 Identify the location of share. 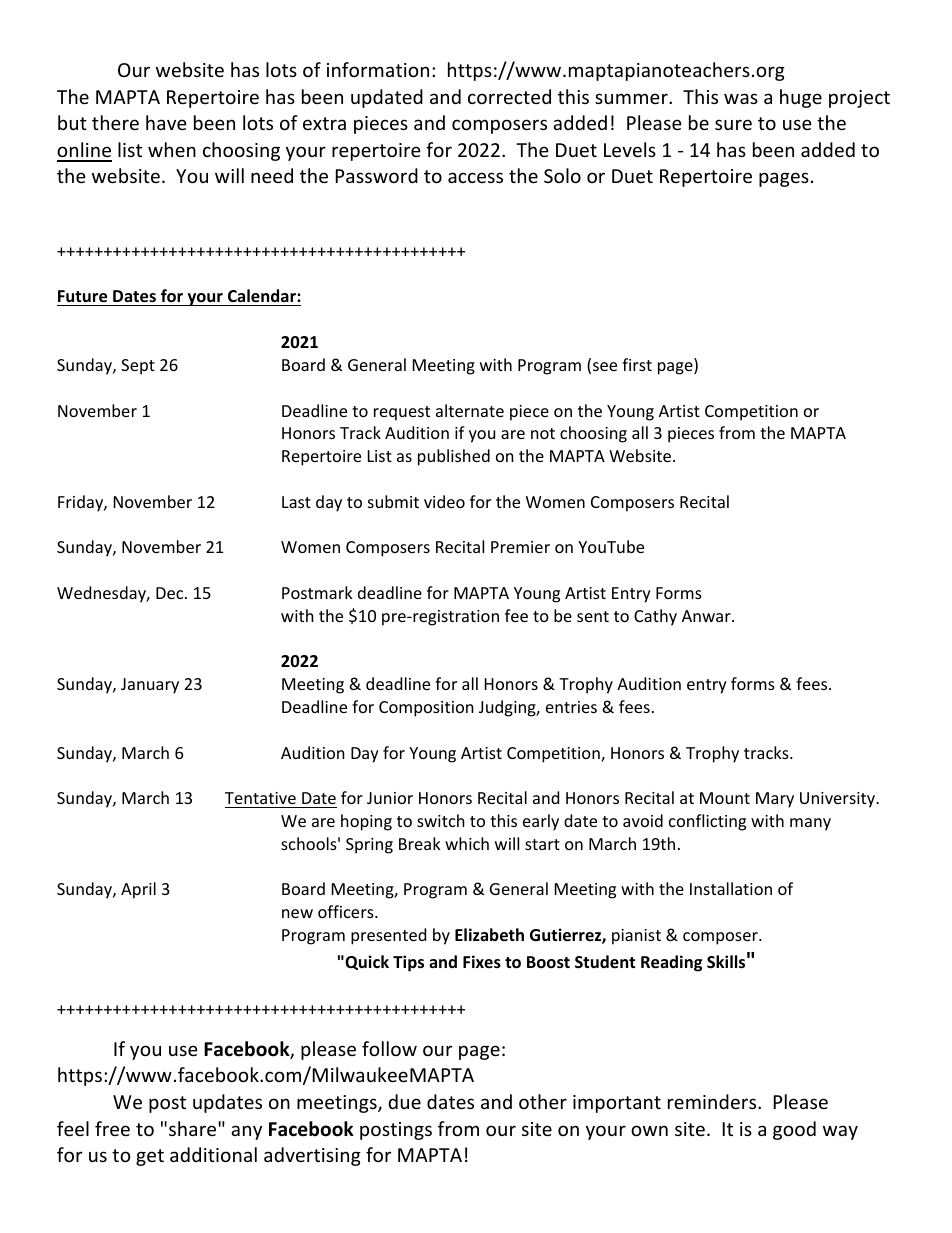
(194, 1128).
